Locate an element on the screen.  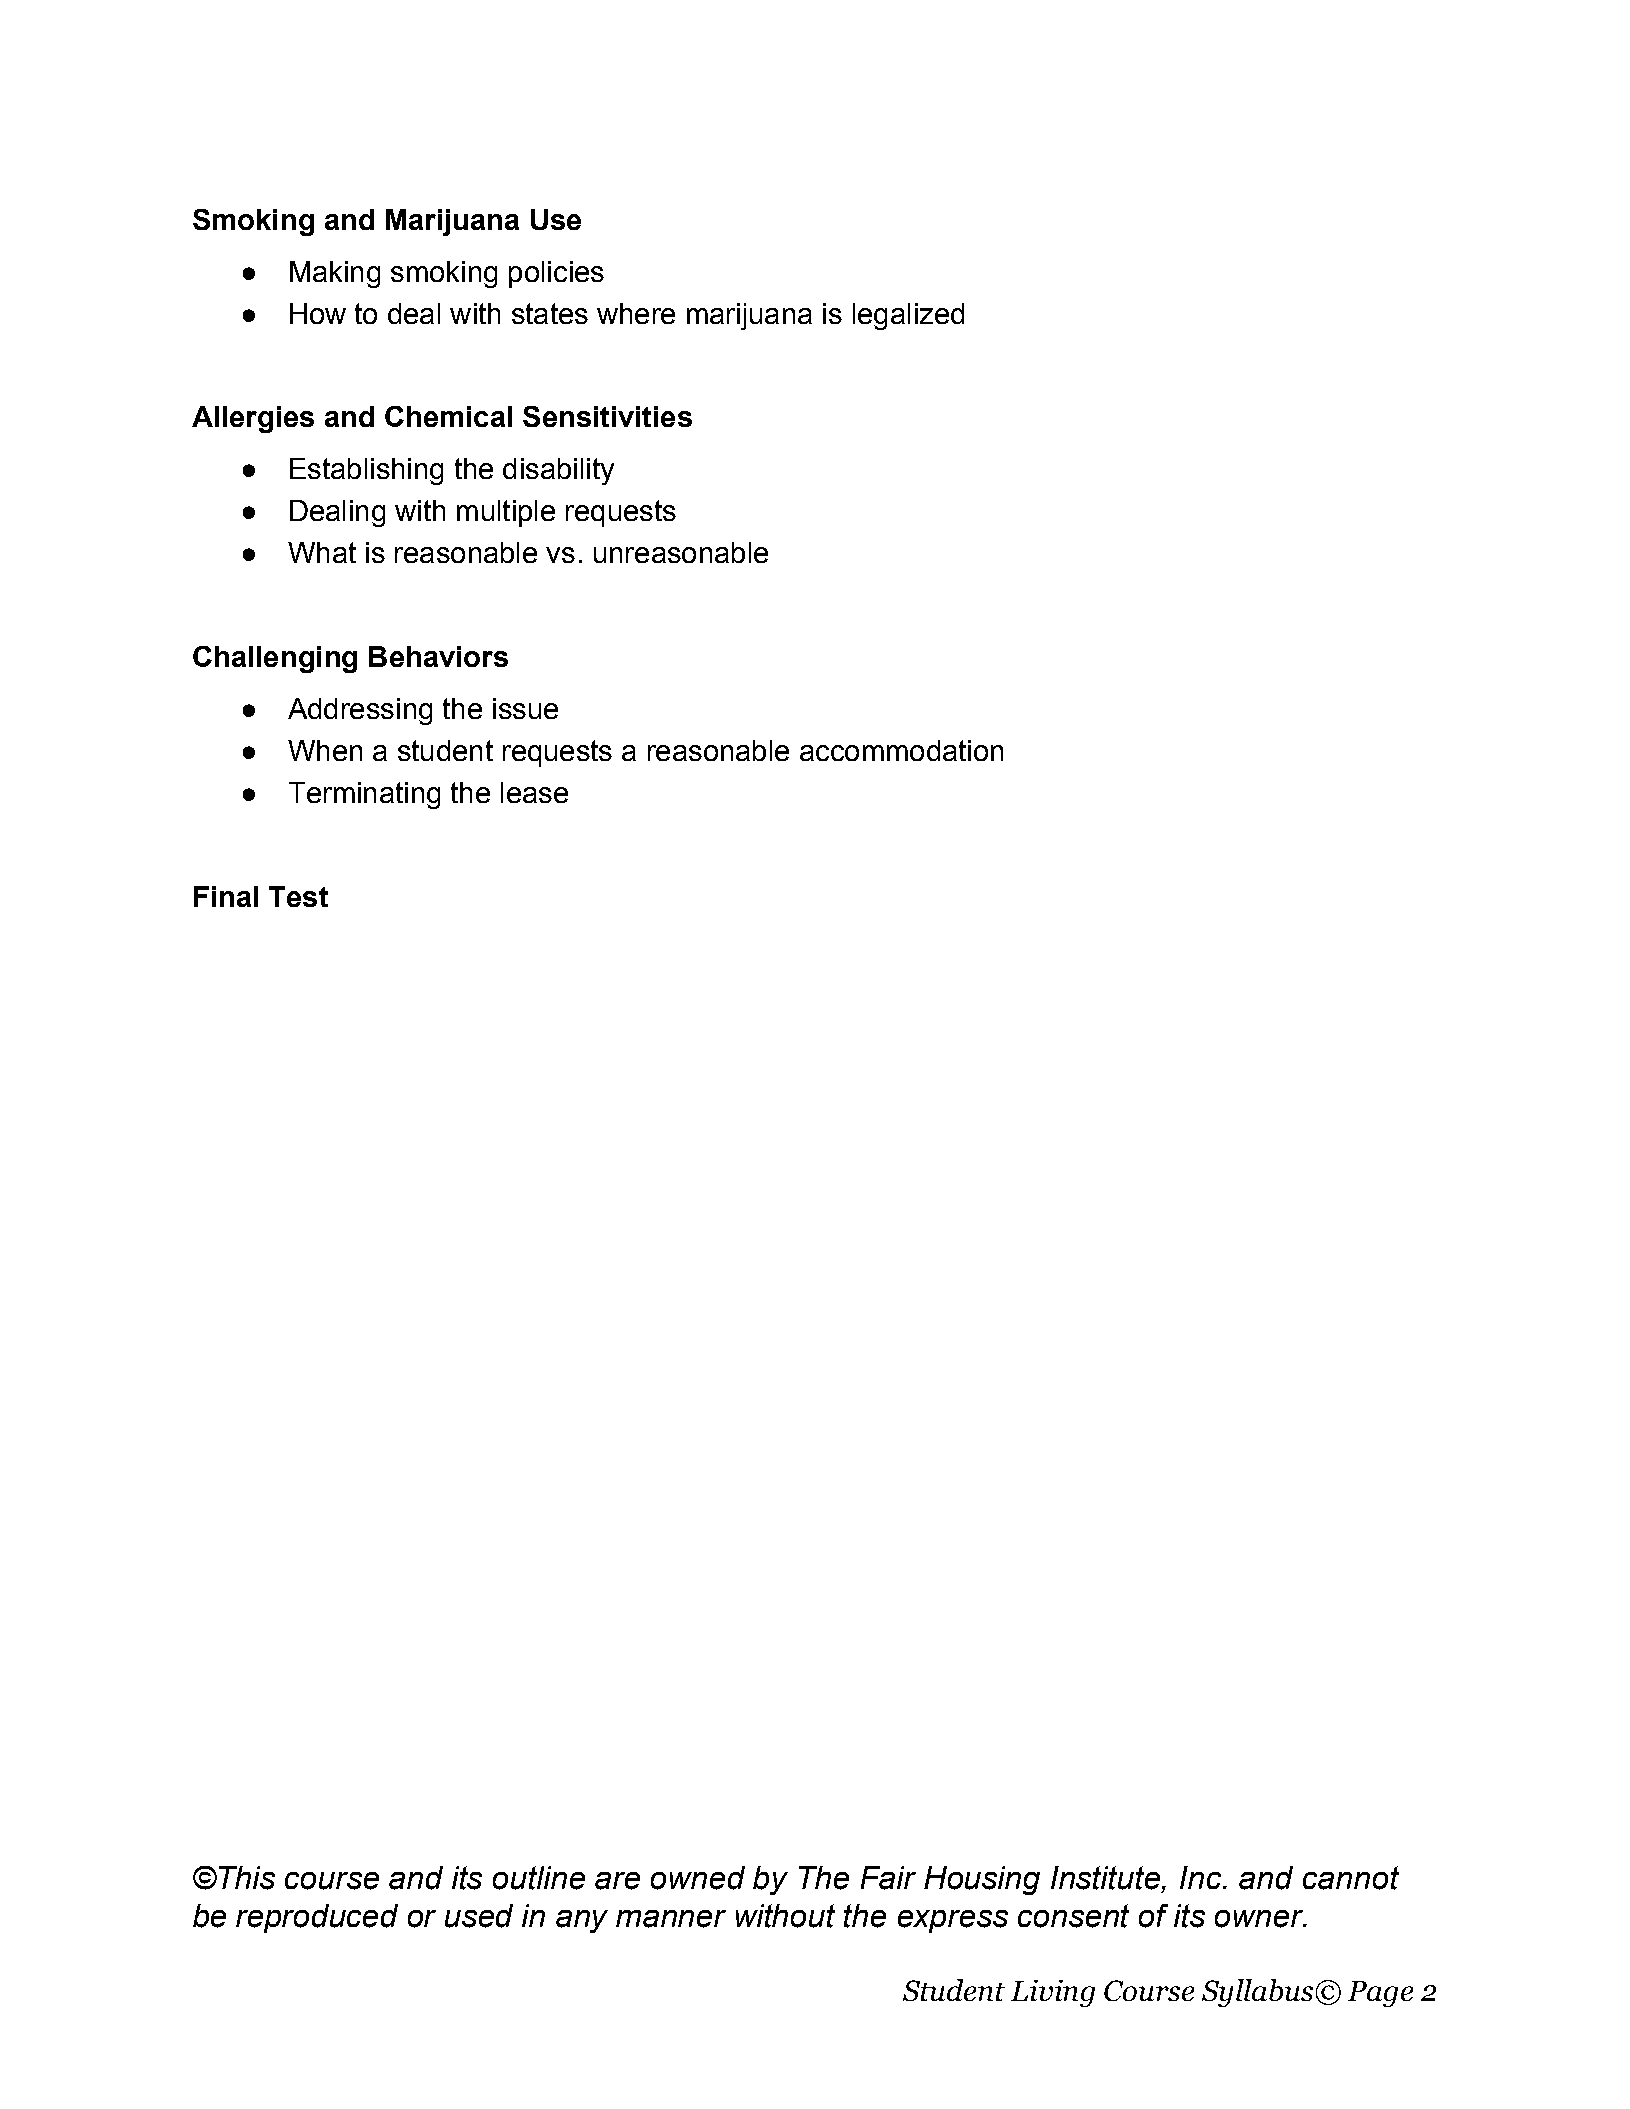
legalized is located at coordinates (908, 316).
